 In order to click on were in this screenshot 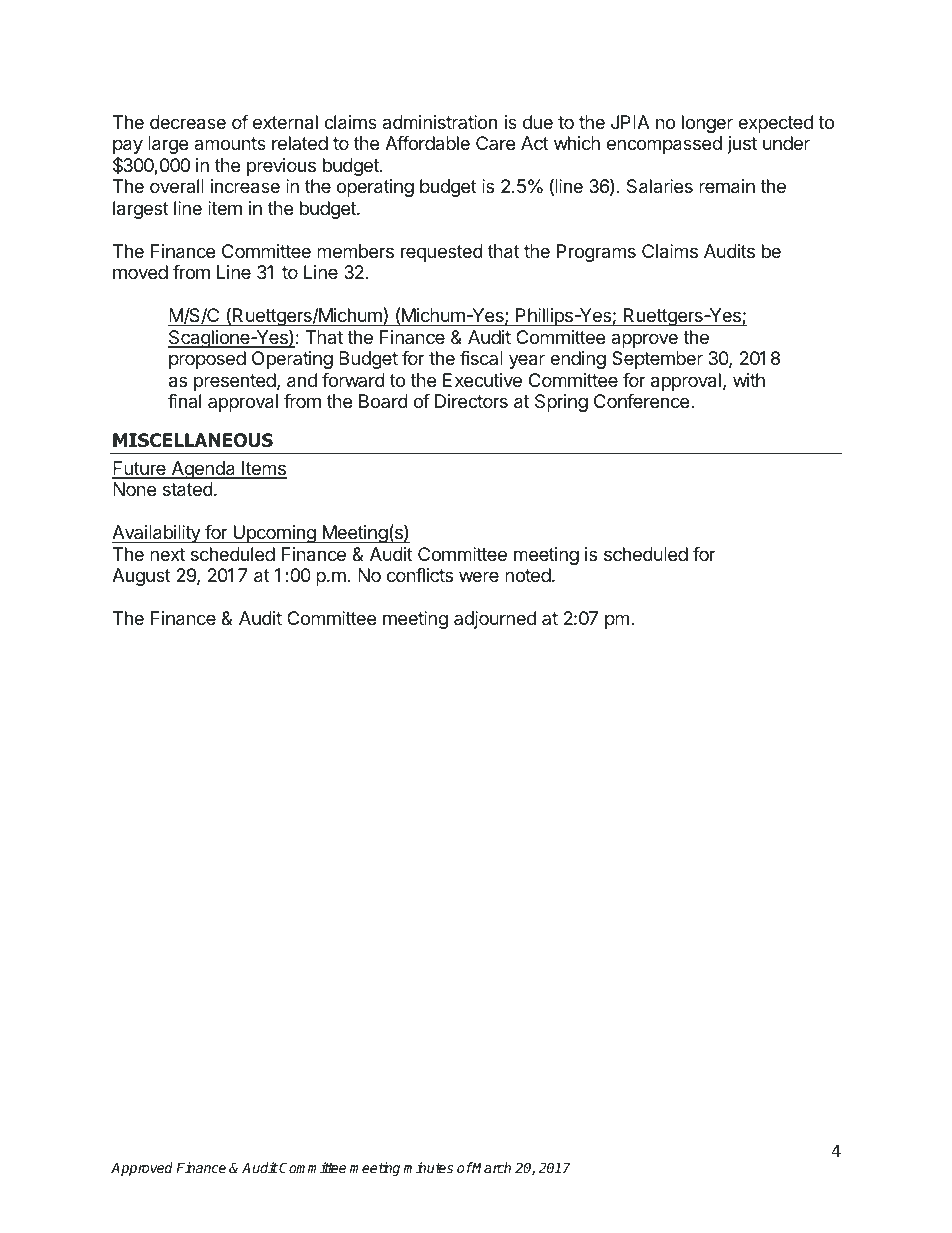, I will do `click(479, 576)`.
